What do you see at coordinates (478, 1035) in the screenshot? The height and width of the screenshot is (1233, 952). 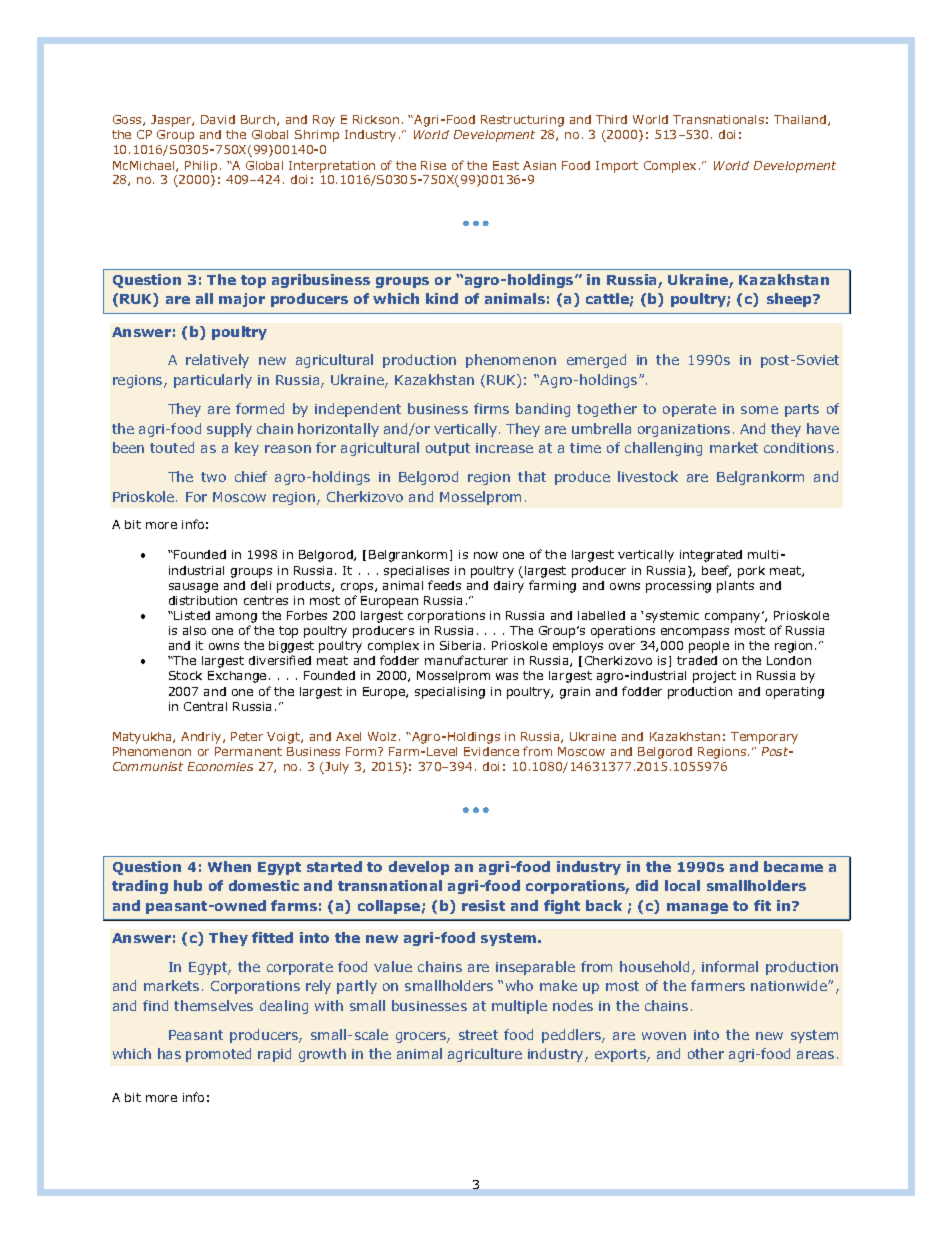 I see `street` at bounding box center [478, 1035].
